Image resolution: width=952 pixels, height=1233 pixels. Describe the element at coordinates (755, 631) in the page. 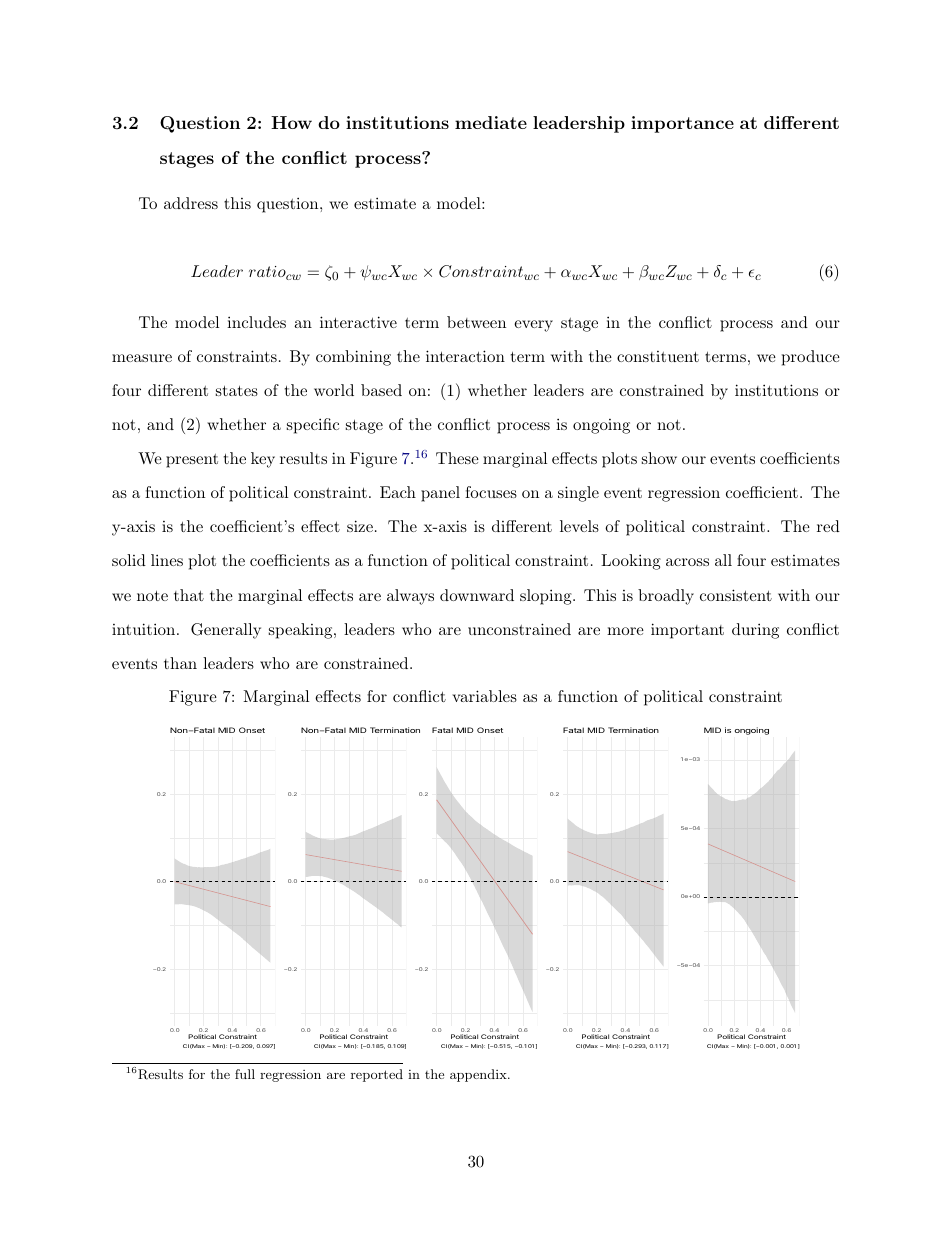

I see `during` at that location.
